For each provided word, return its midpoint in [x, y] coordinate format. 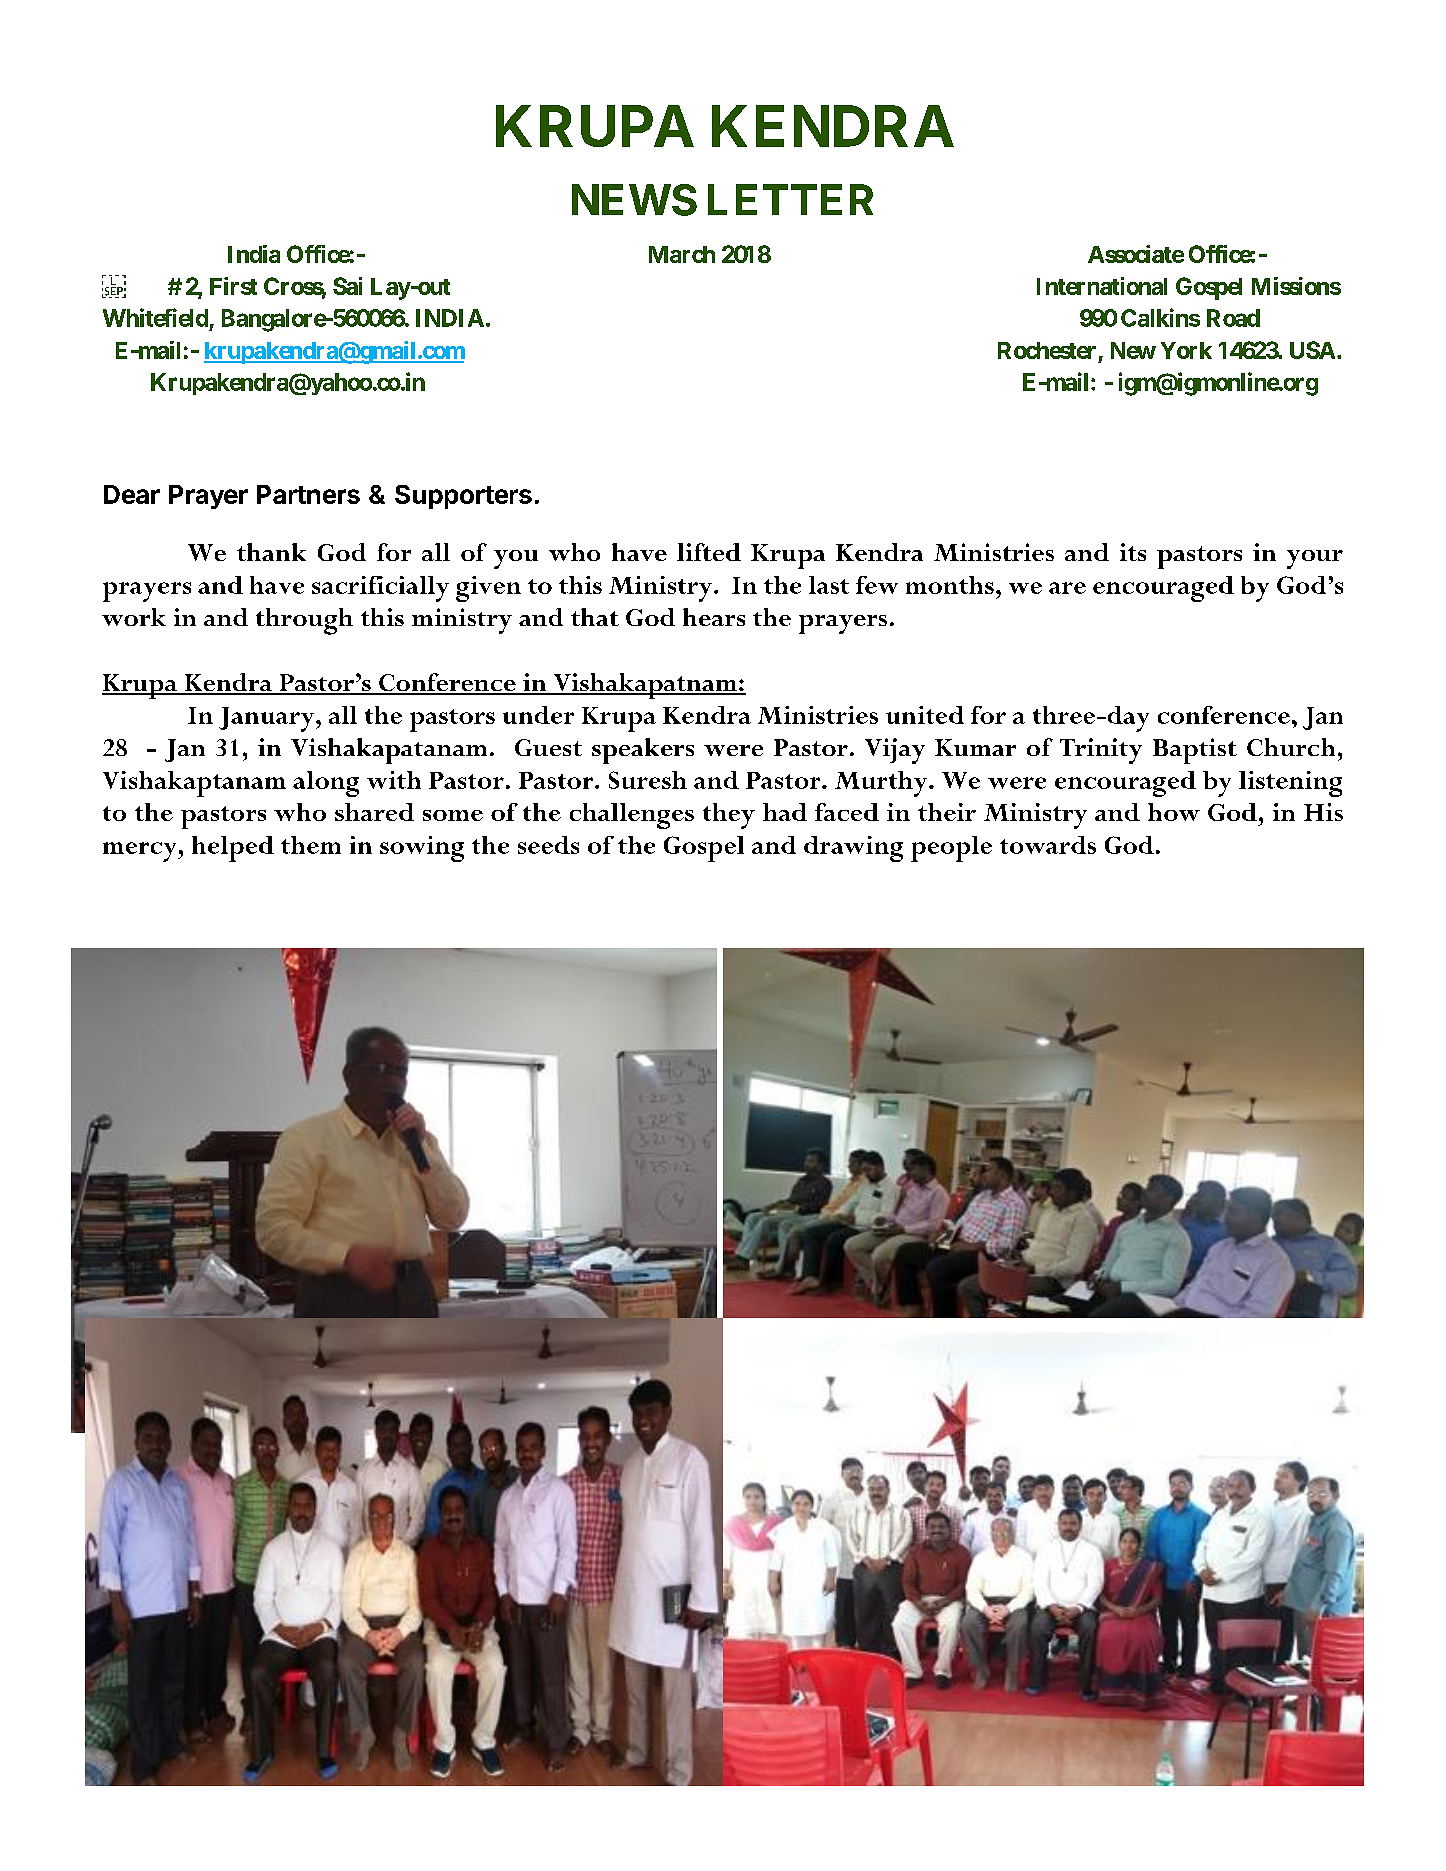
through [304, 621]
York [1186, 350]
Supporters [463, 497]
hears [714, 617]
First [233, 286]
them [311, 845]
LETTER [790, 199]
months [950, 585]
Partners [308, 494]
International [1102, 286]
